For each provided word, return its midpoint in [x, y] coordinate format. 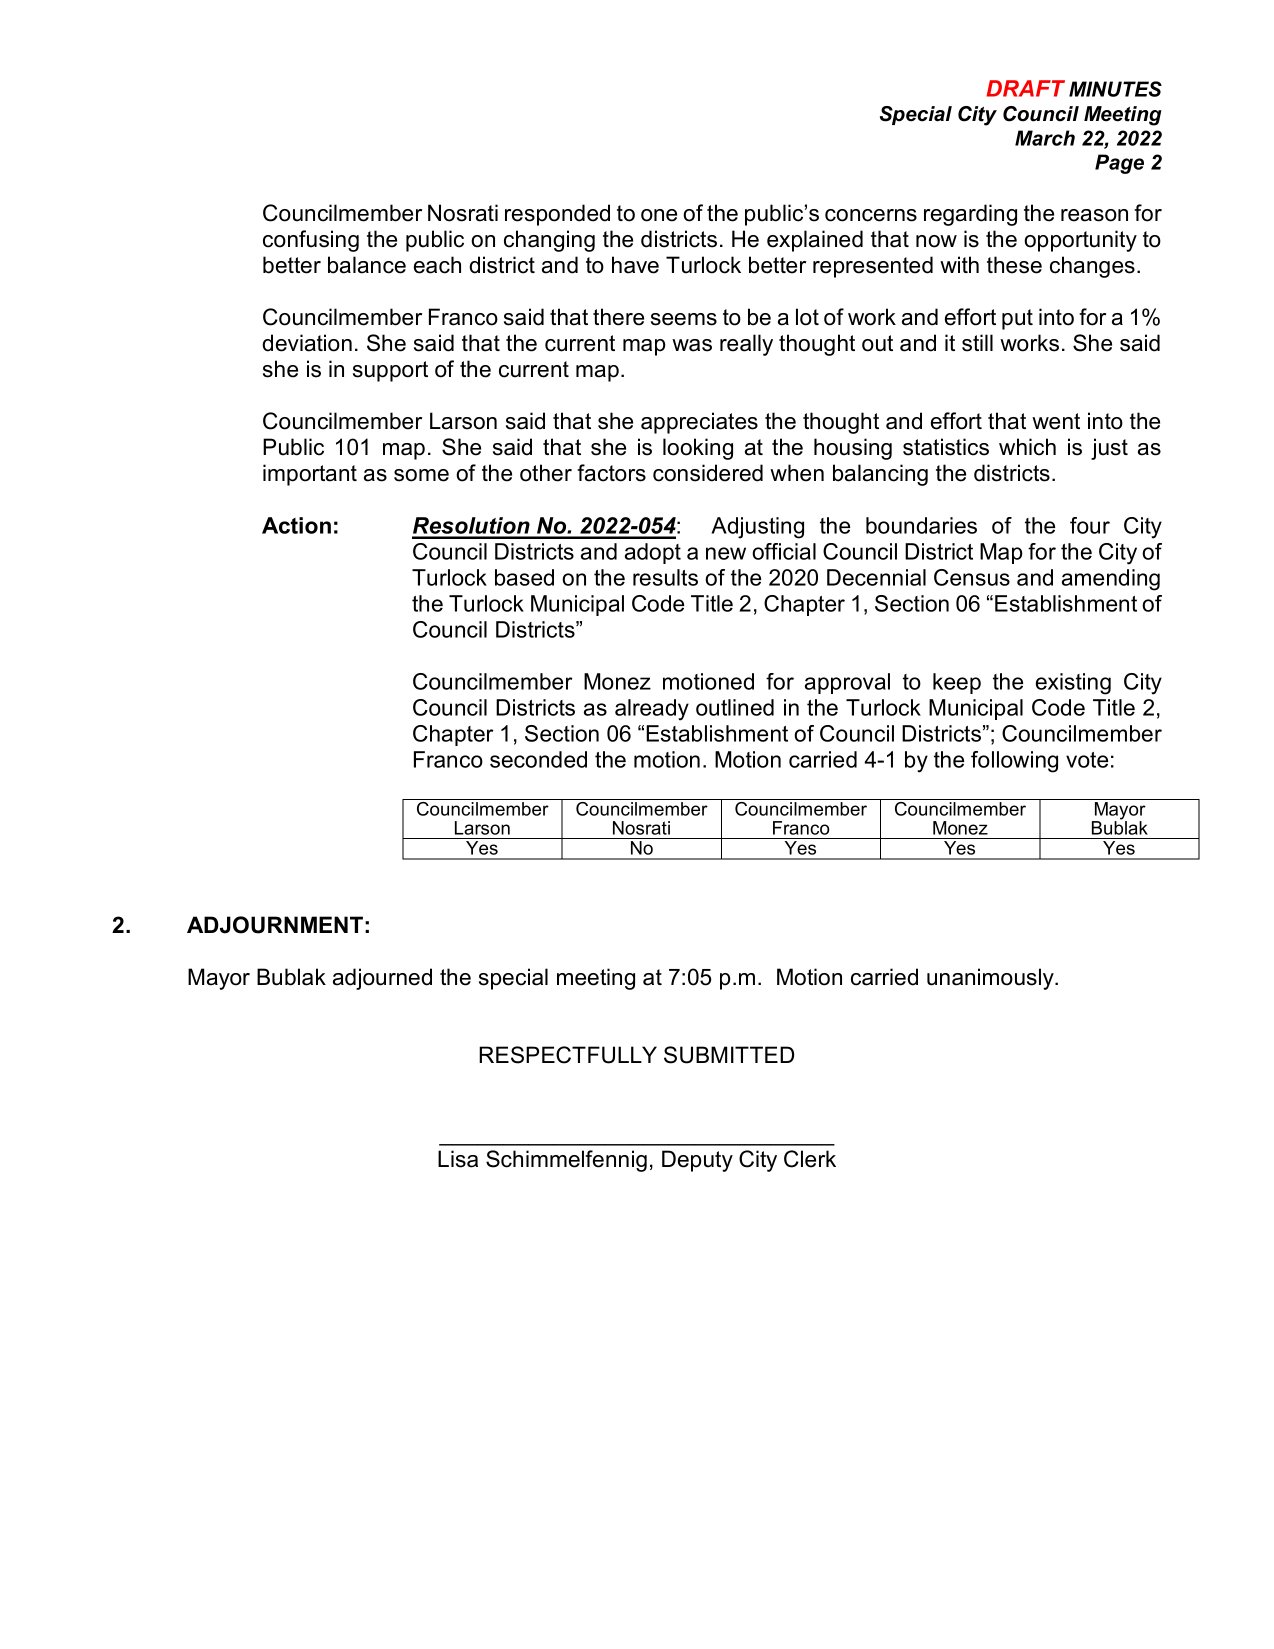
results [665, 577]
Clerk [810, 1159]
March [1045, 138]
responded [557, 215]
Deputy [697, 1161]
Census [972, 577]
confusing [311, 241]
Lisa [458, 1159]
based [524, 577]
